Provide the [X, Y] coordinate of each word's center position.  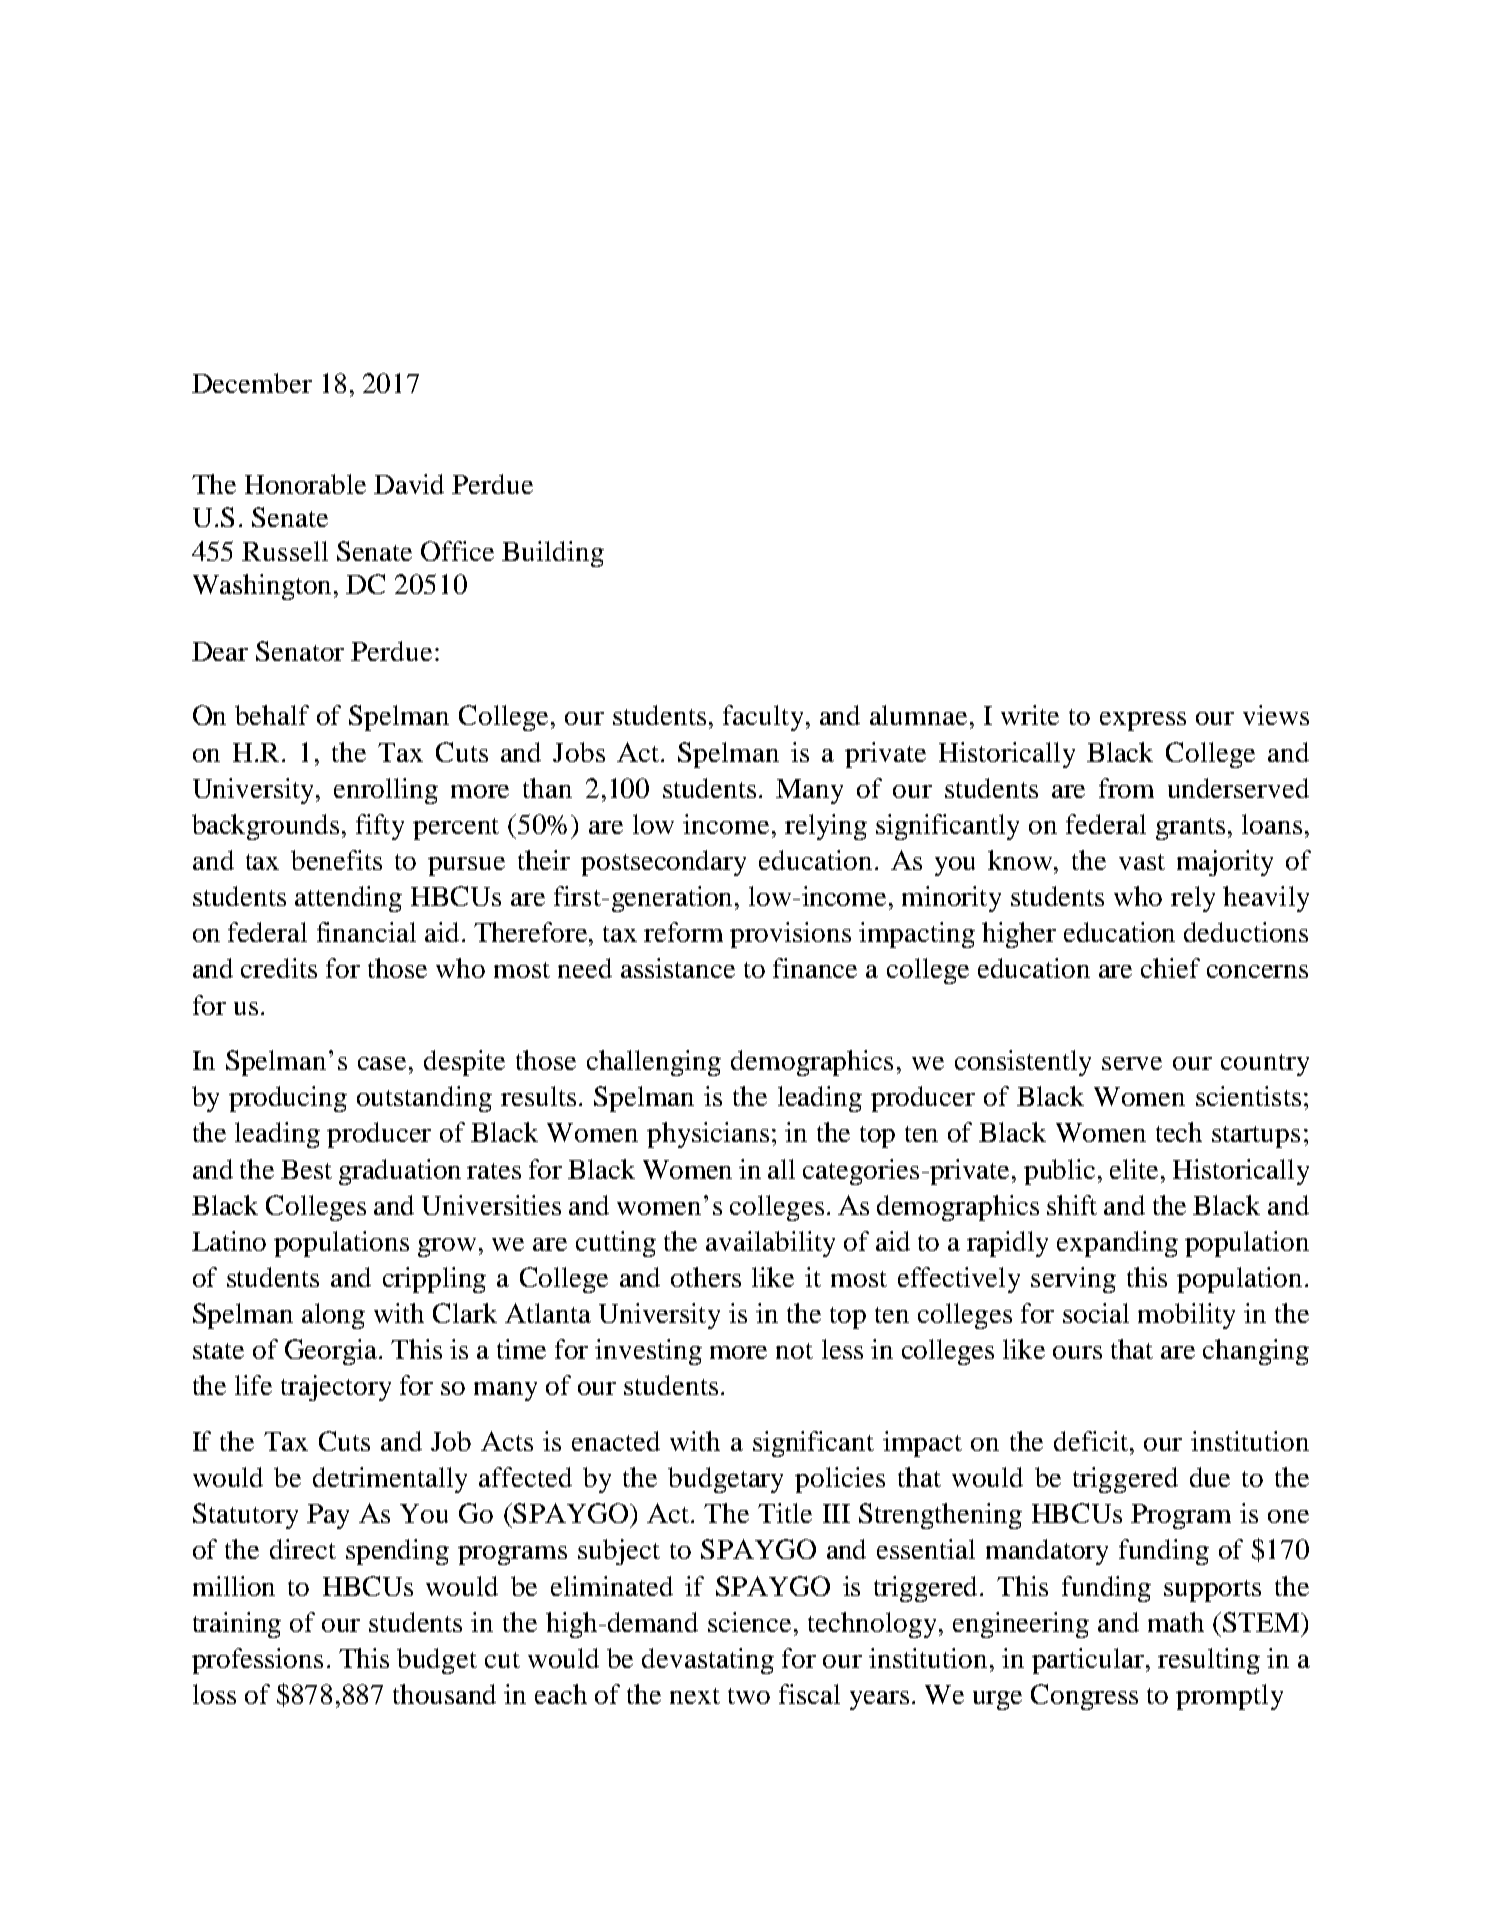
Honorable [305, 484]
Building [553, 554]
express [1143, 721]
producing [288, 1099]
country [1265, 1065]
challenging [654, 1063]
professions [257, 1661]
